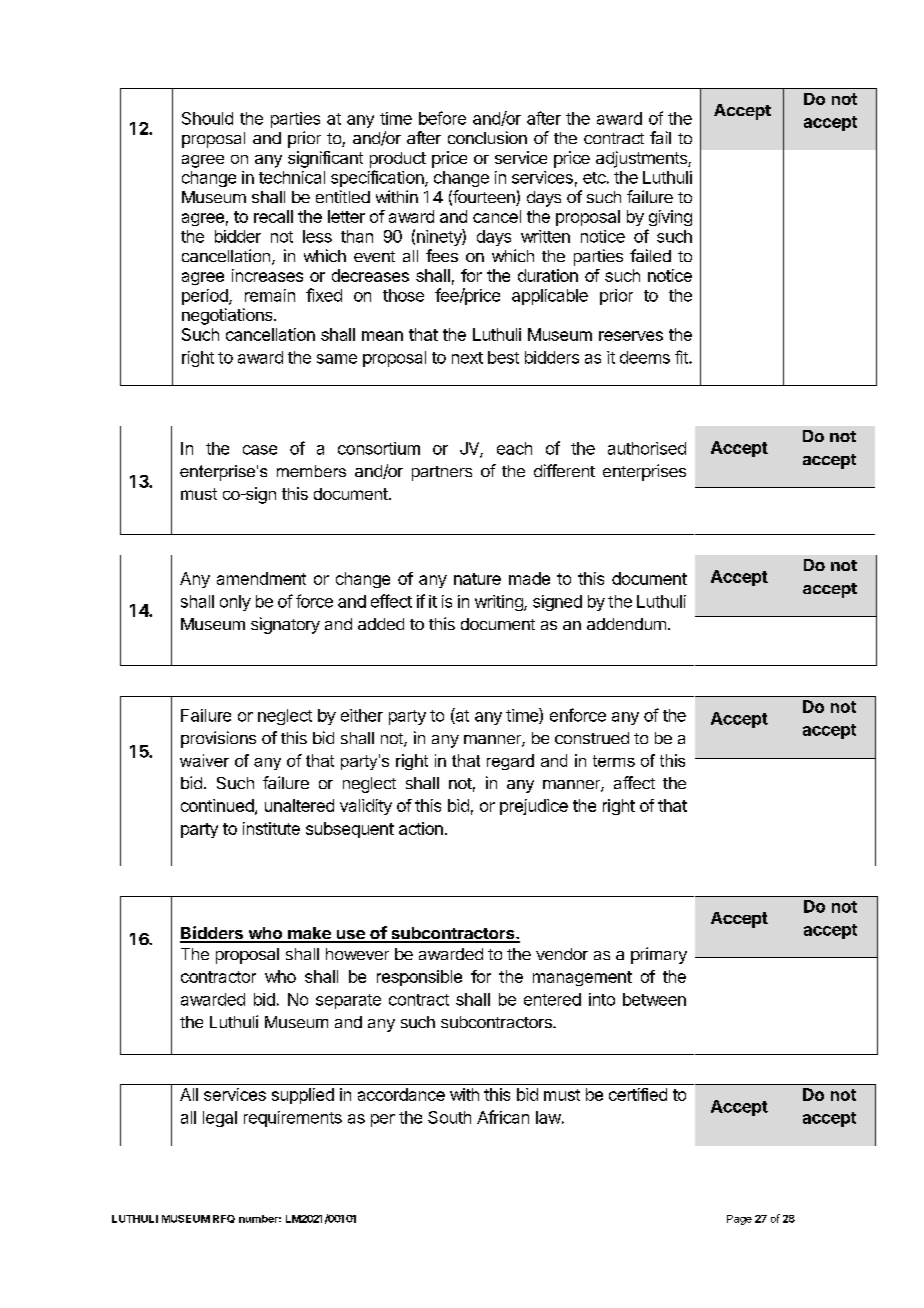  I want to click on primary, so click(659, 955).
